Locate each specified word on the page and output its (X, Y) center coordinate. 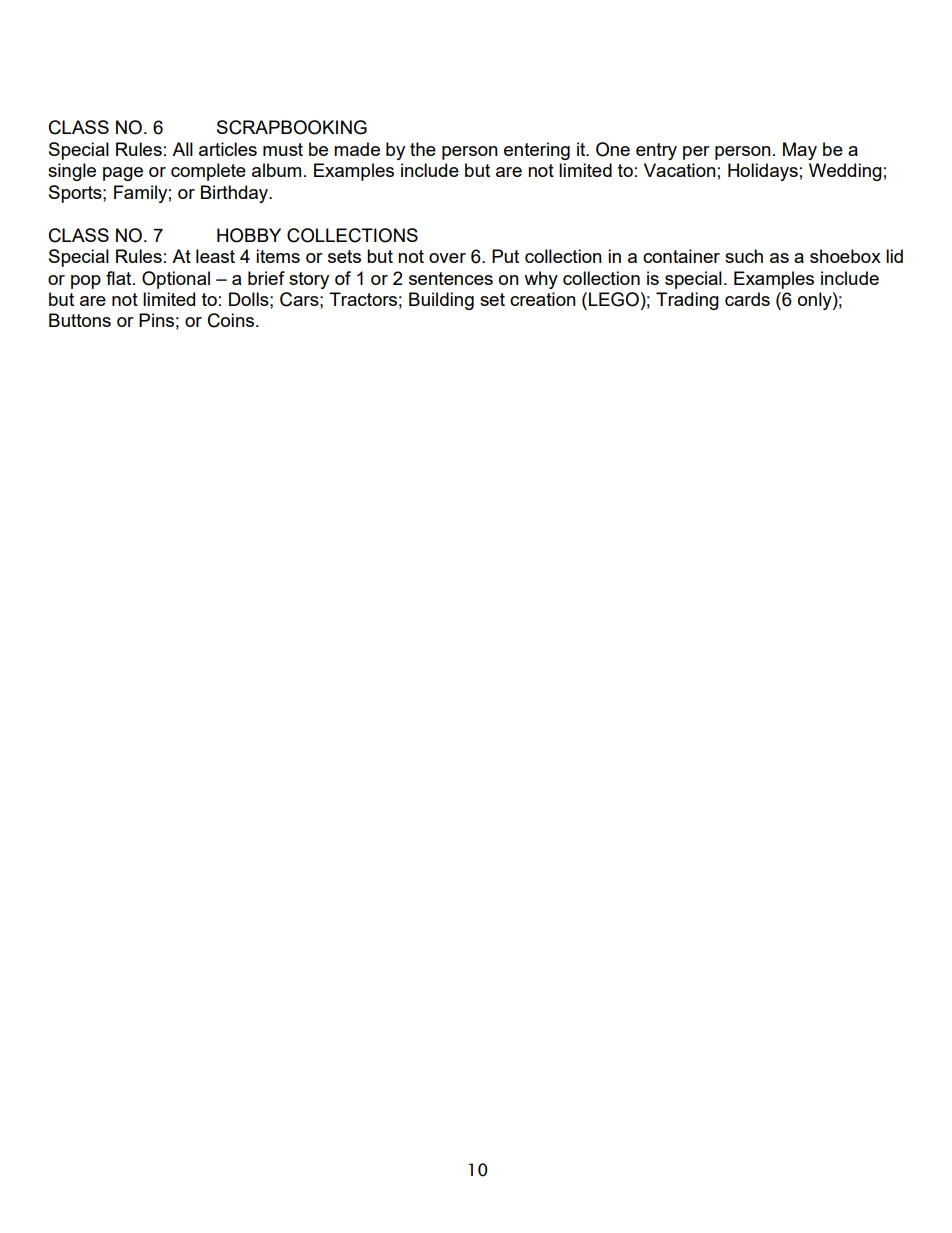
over (447, 258)
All (182, 149)
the (423, 149)
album (276, 170)
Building (441, 301)
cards (747, 299)
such (744, 256)
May (800, 151)
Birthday (236, 194)
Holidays (763, 172)
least (215, 256)
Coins (232, 320)
